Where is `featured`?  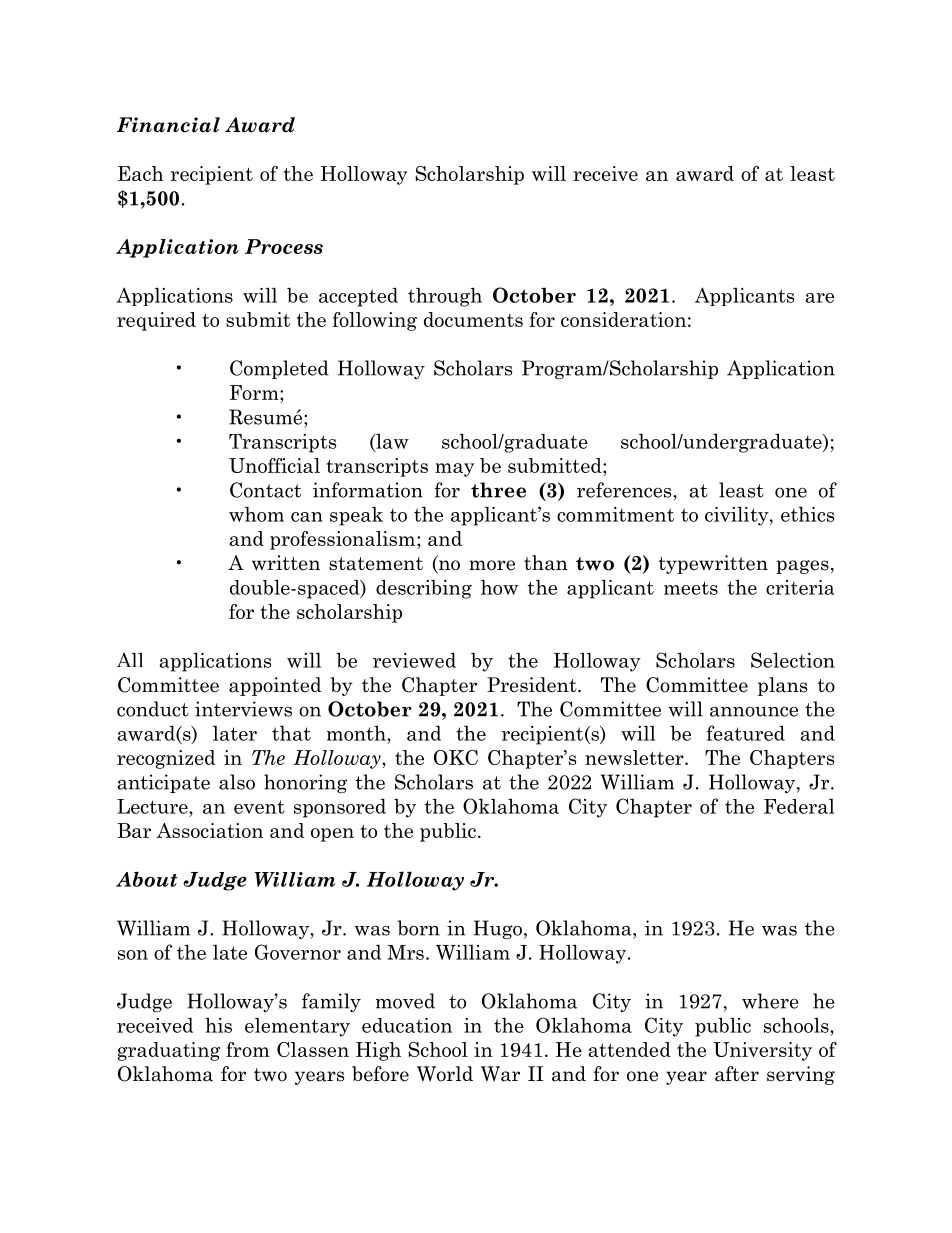 featured is located at coordinates (746, 733).
